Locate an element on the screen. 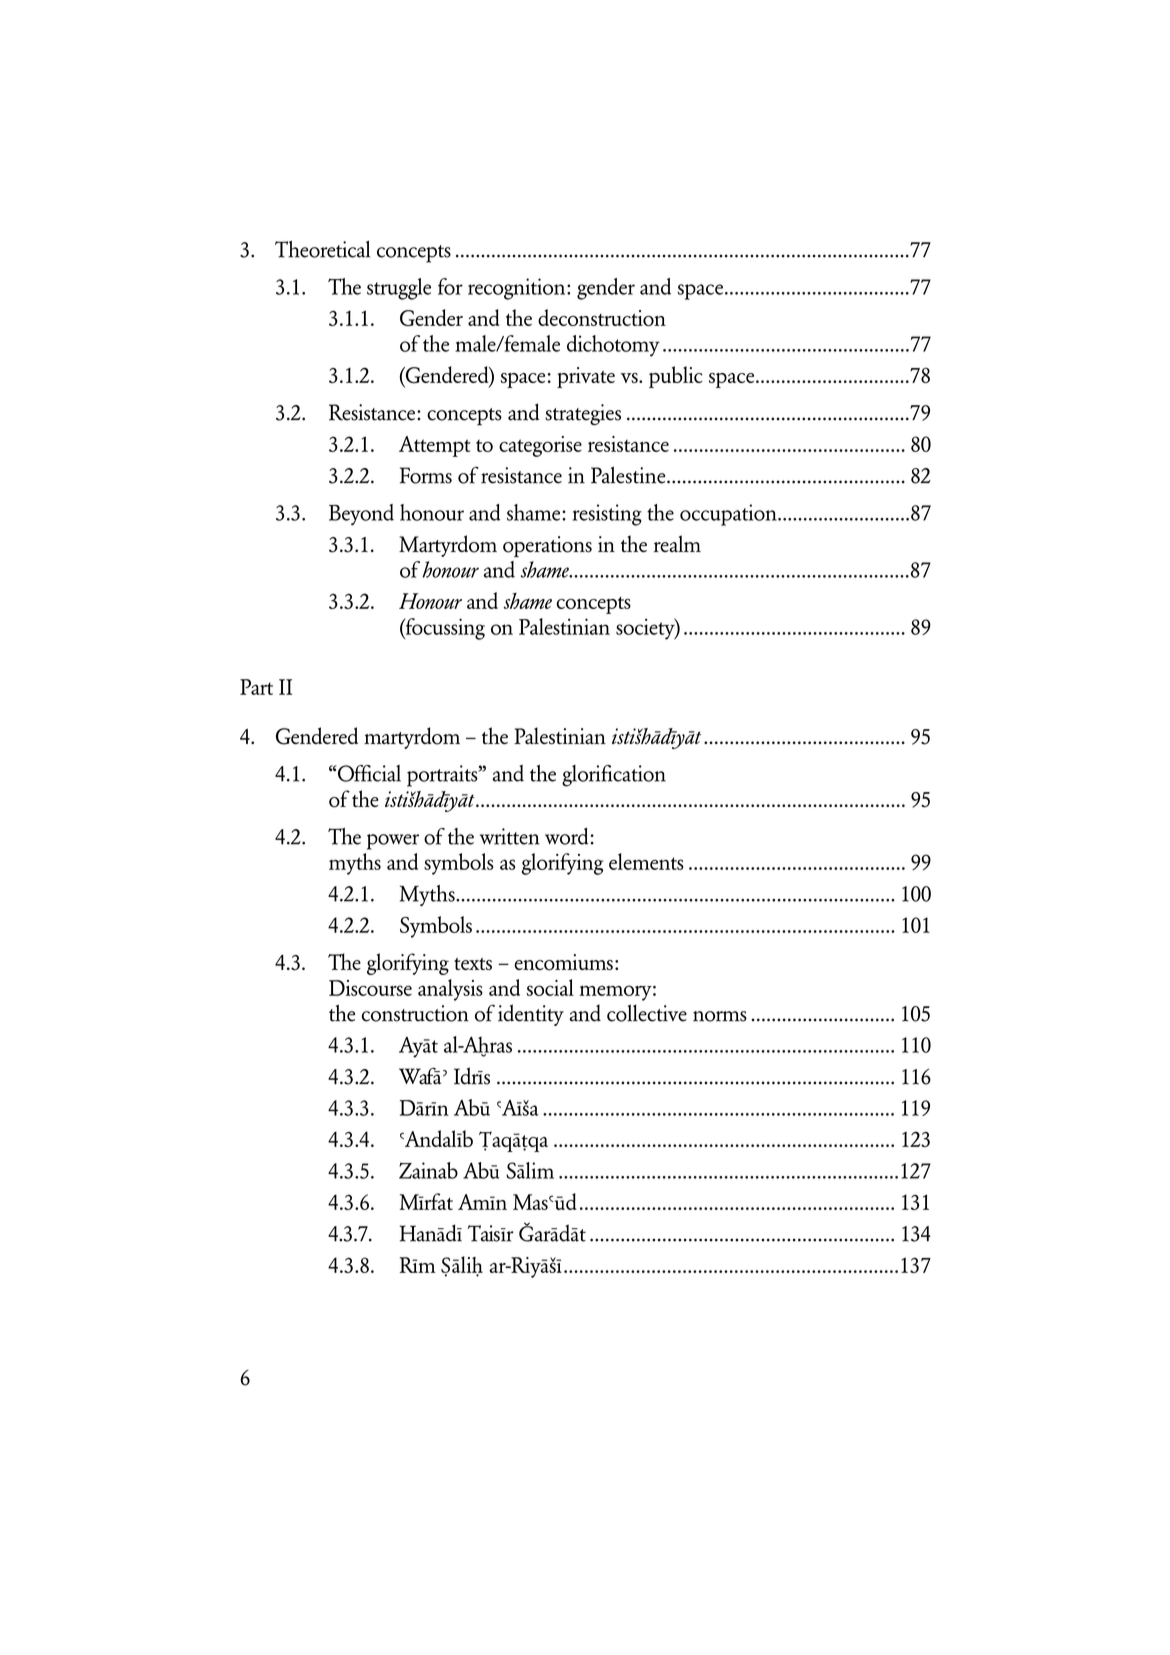 Image resolution: width=1170 pixels, height=1655 pixels. word is located at coordinates (568, 836).
